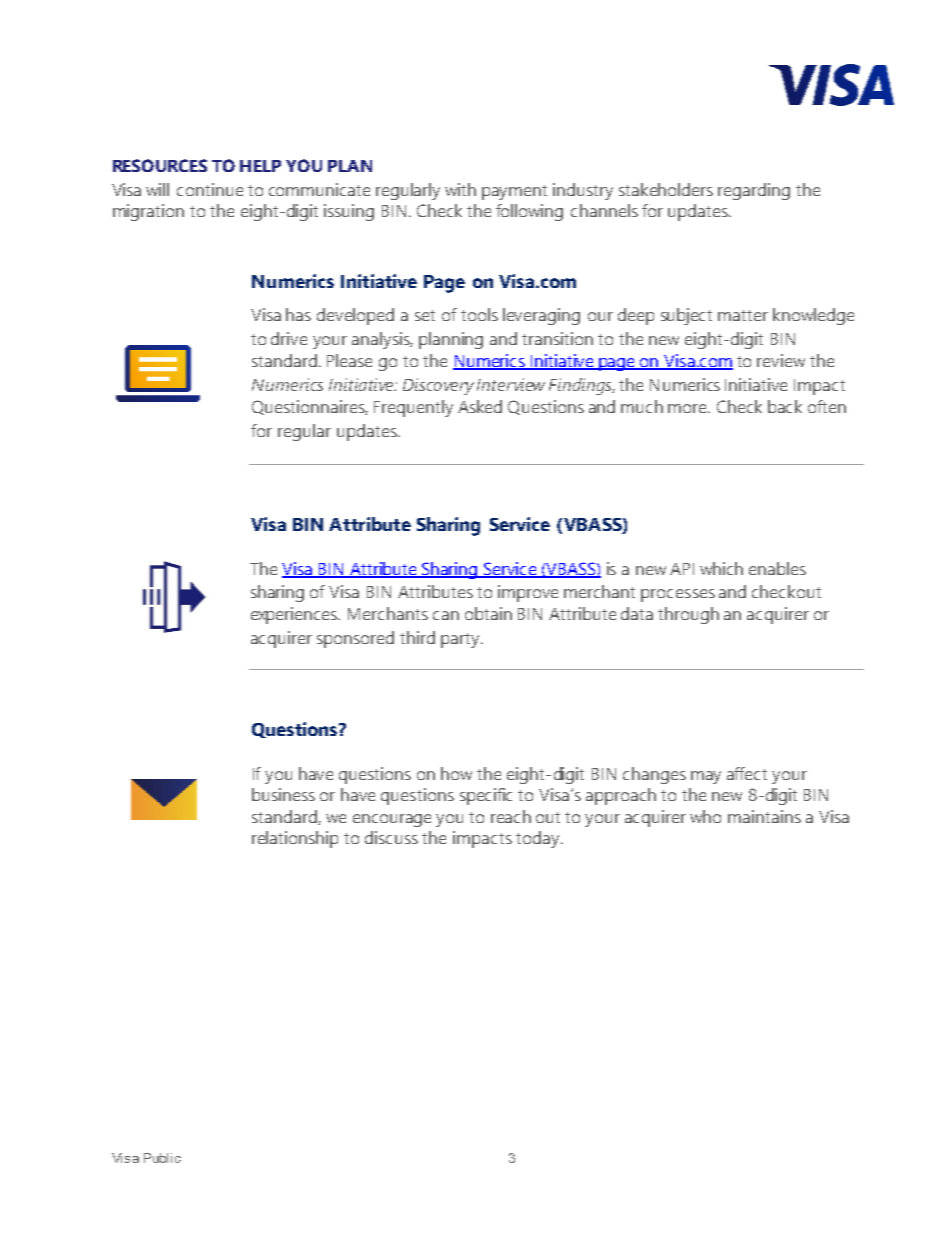  Describe the element at coordinates (210, 189) in the image. I see `continue` at that location.
